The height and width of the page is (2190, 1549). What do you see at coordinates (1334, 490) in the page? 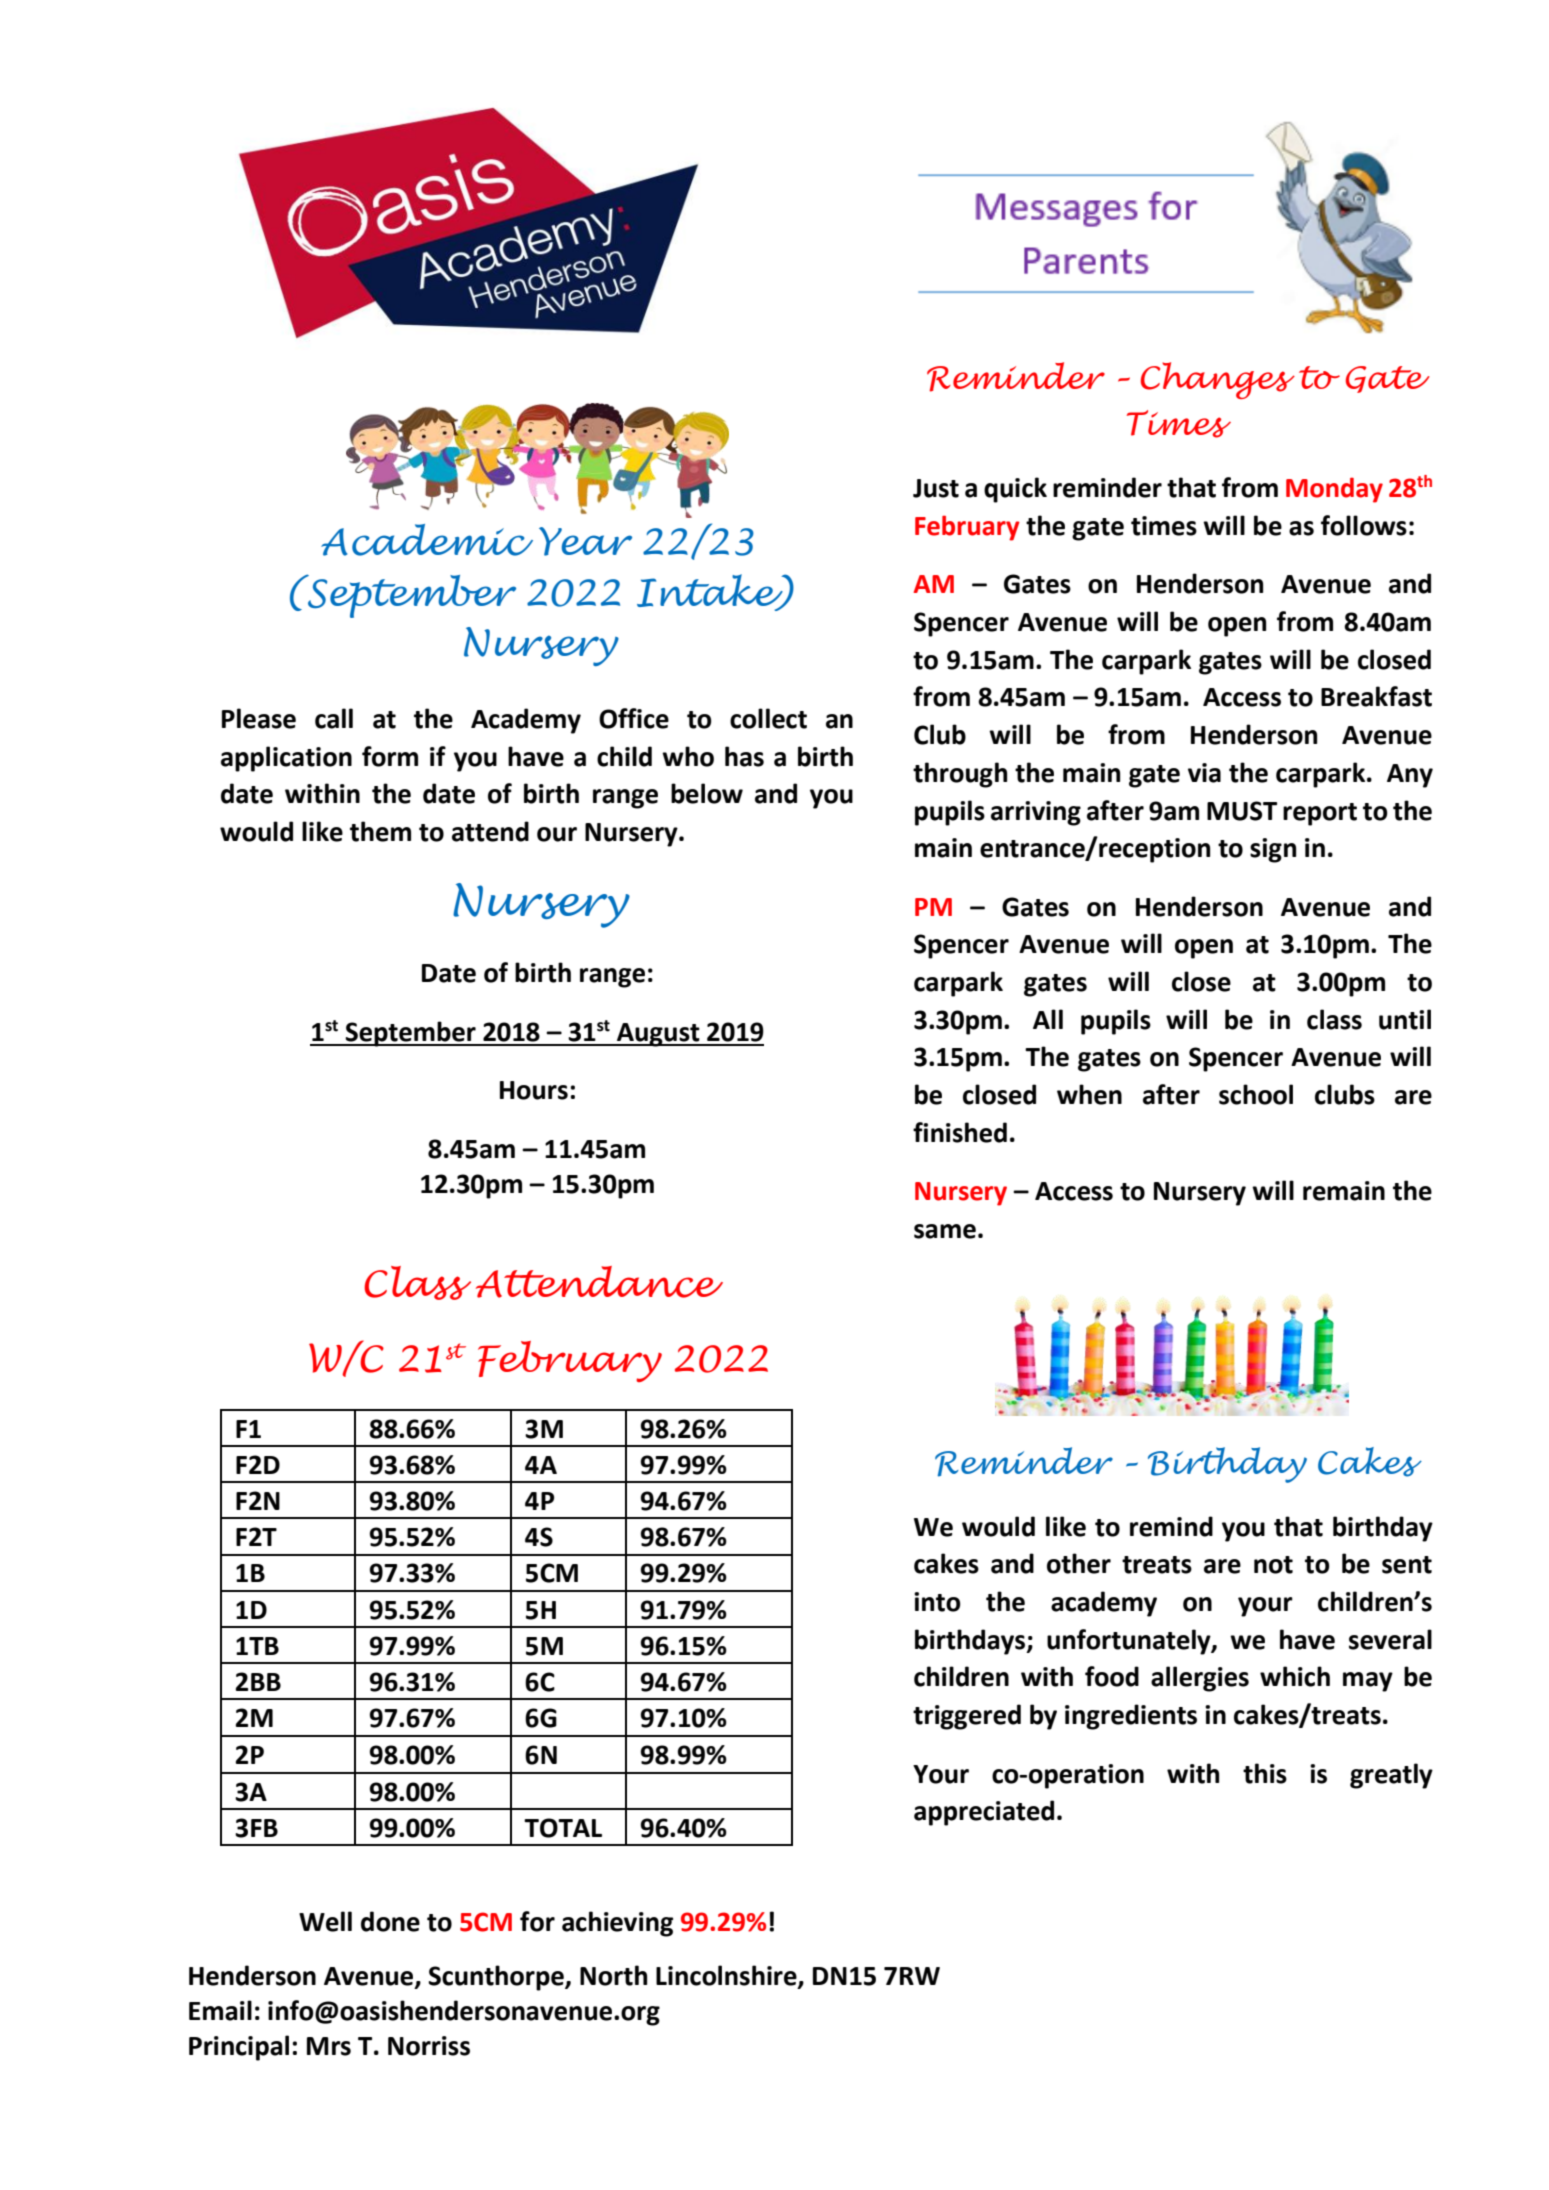
I see `Monday` at bounding box center [1334, 490].
